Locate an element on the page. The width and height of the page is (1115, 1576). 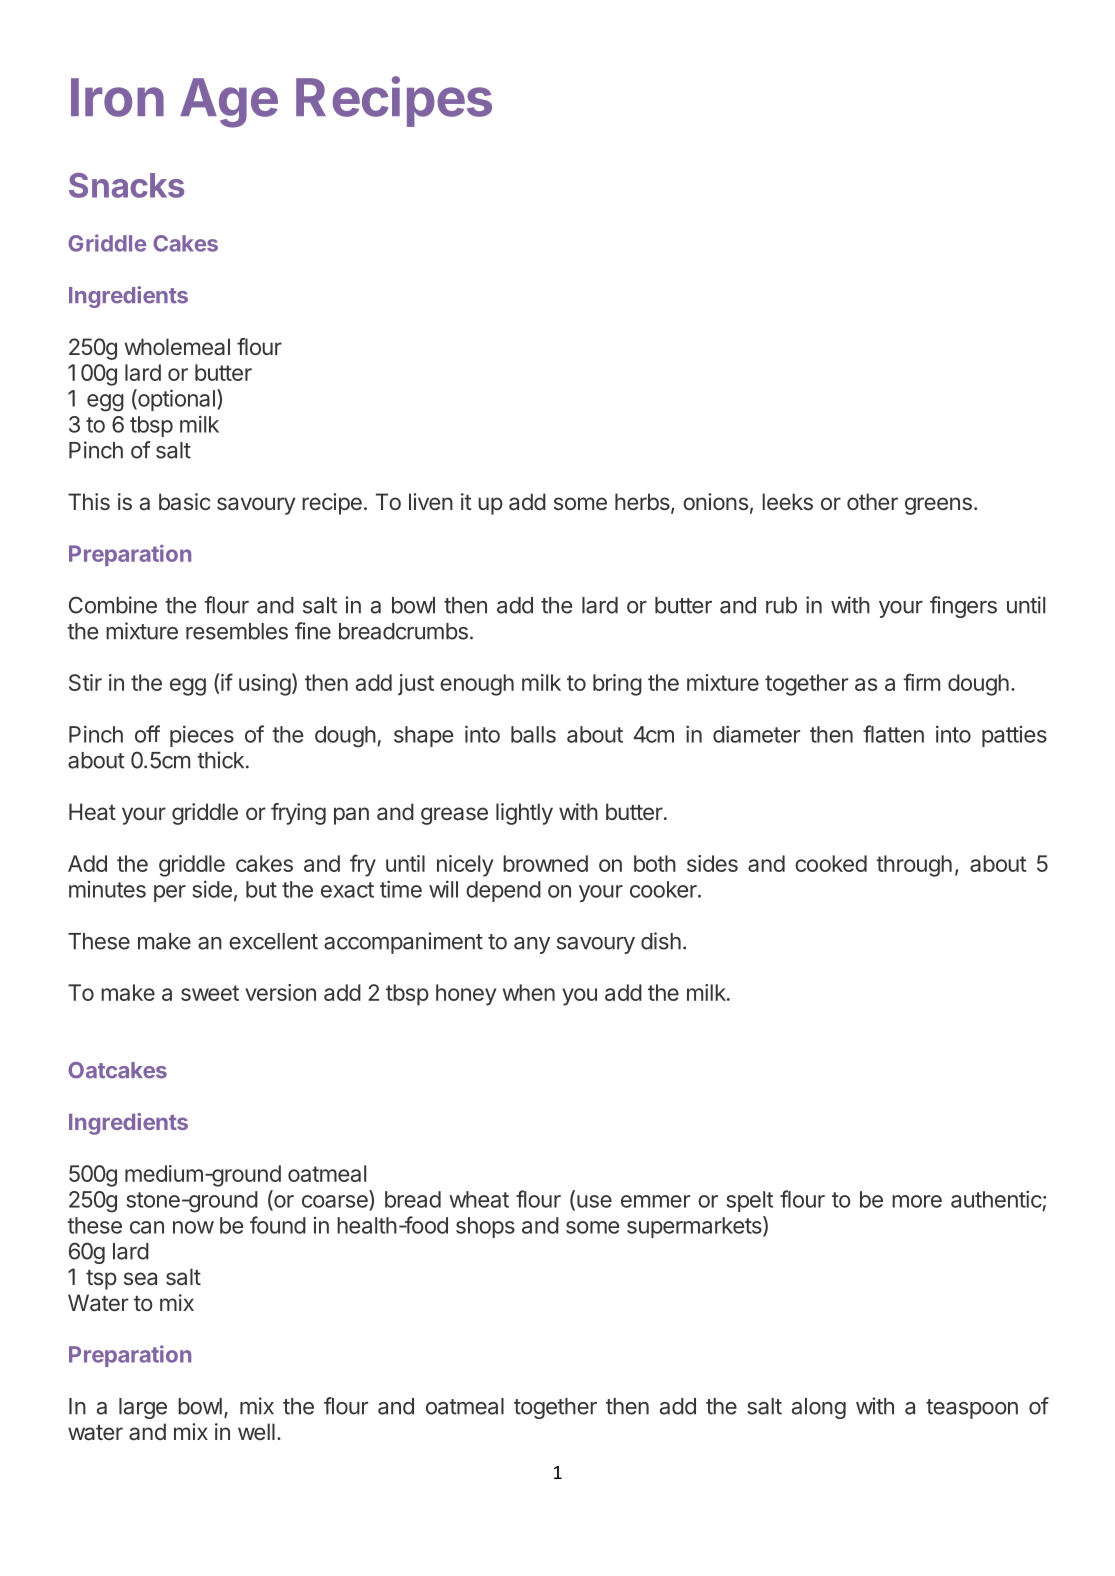
Snacks is located at coordinates (126, 185).
